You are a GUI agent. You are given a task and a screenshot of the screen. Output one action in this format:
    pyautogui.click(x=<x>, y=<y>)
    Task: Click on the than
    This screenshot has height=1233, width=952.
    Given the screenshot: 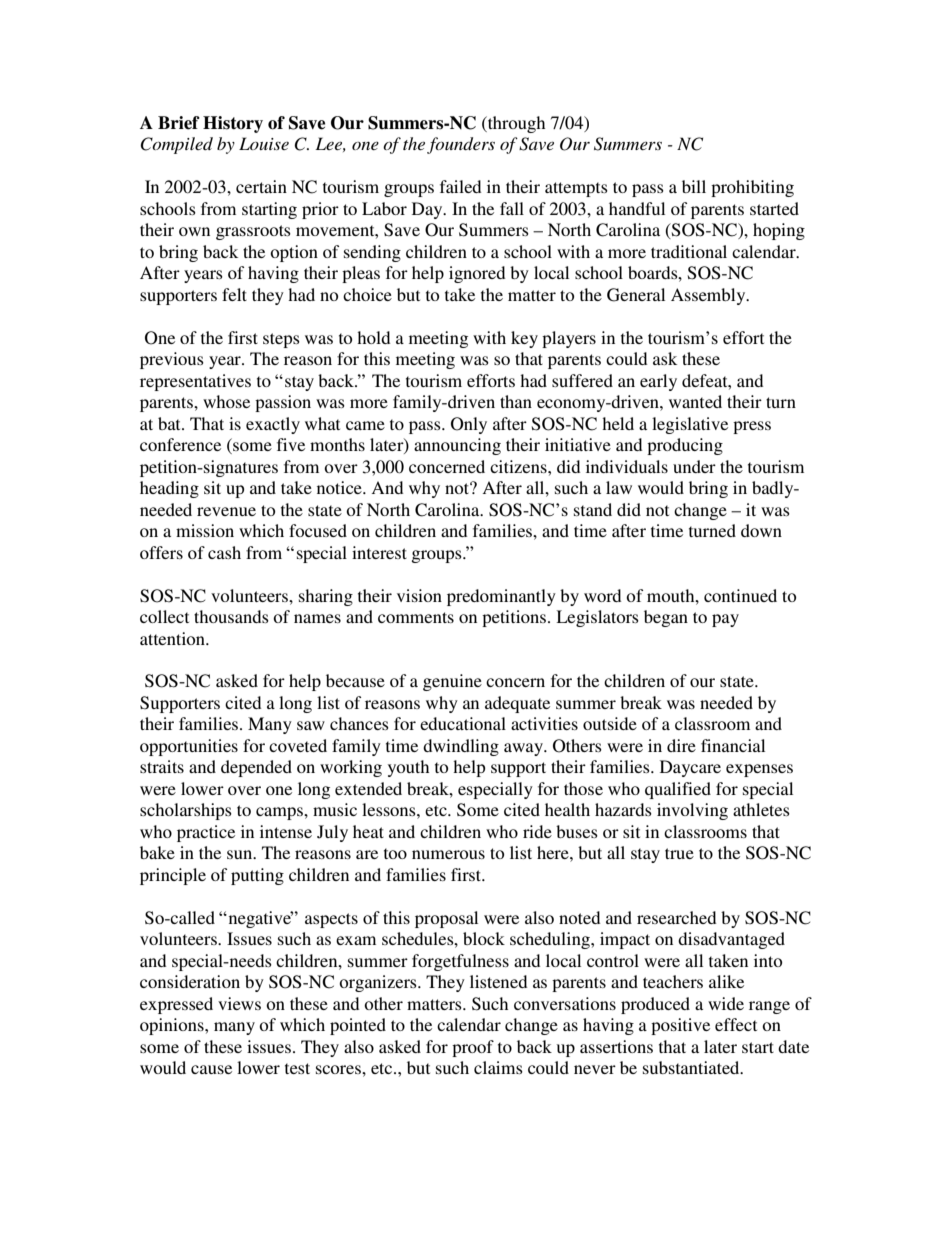 What is the action you would take?
    pyautogui.click(x=516, y=401)
